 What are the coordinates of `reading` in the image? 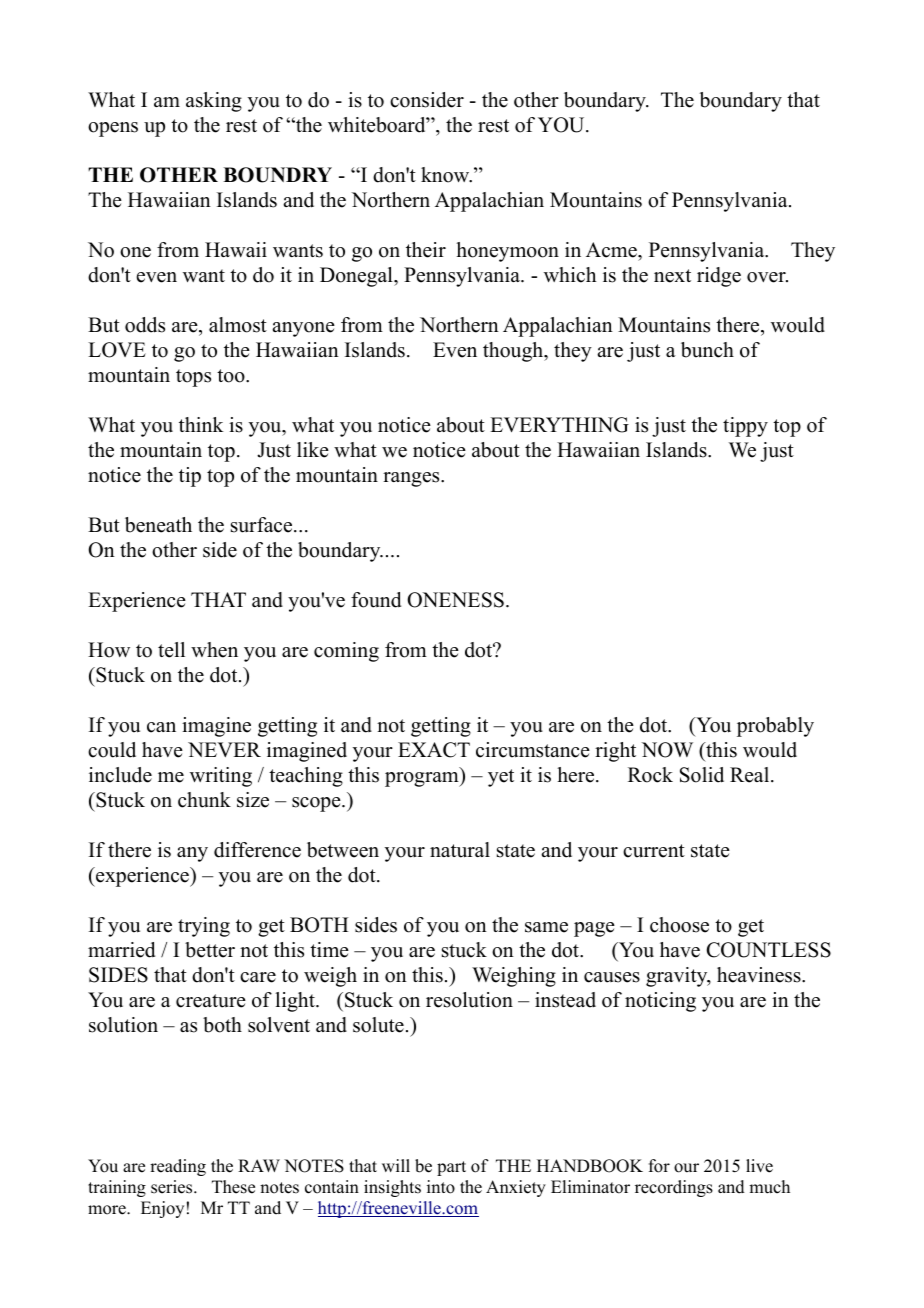 It's located at (178, 1167).
